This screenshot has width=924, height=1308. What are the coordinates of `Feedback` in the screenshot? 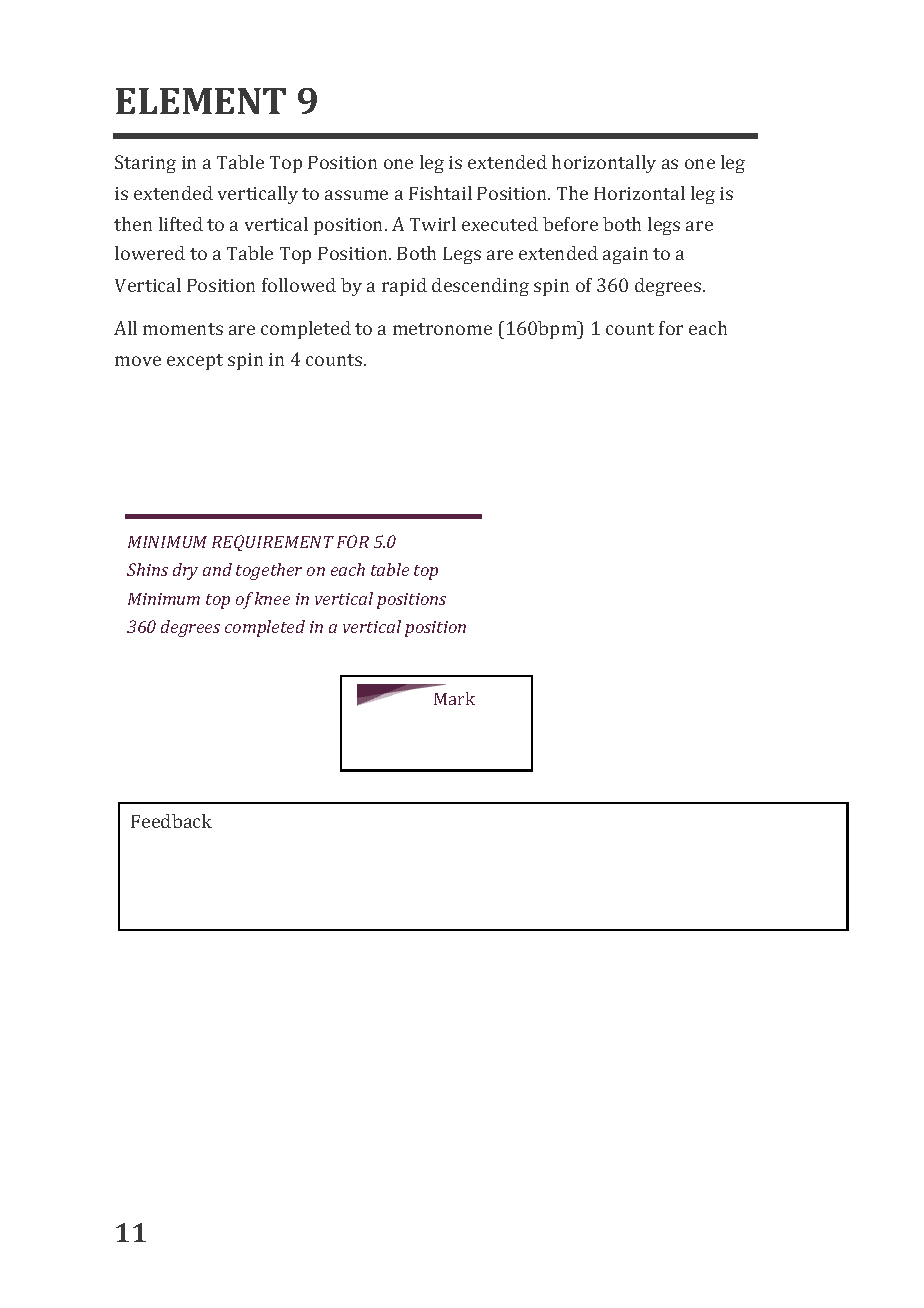 It's located at (171, 821).
